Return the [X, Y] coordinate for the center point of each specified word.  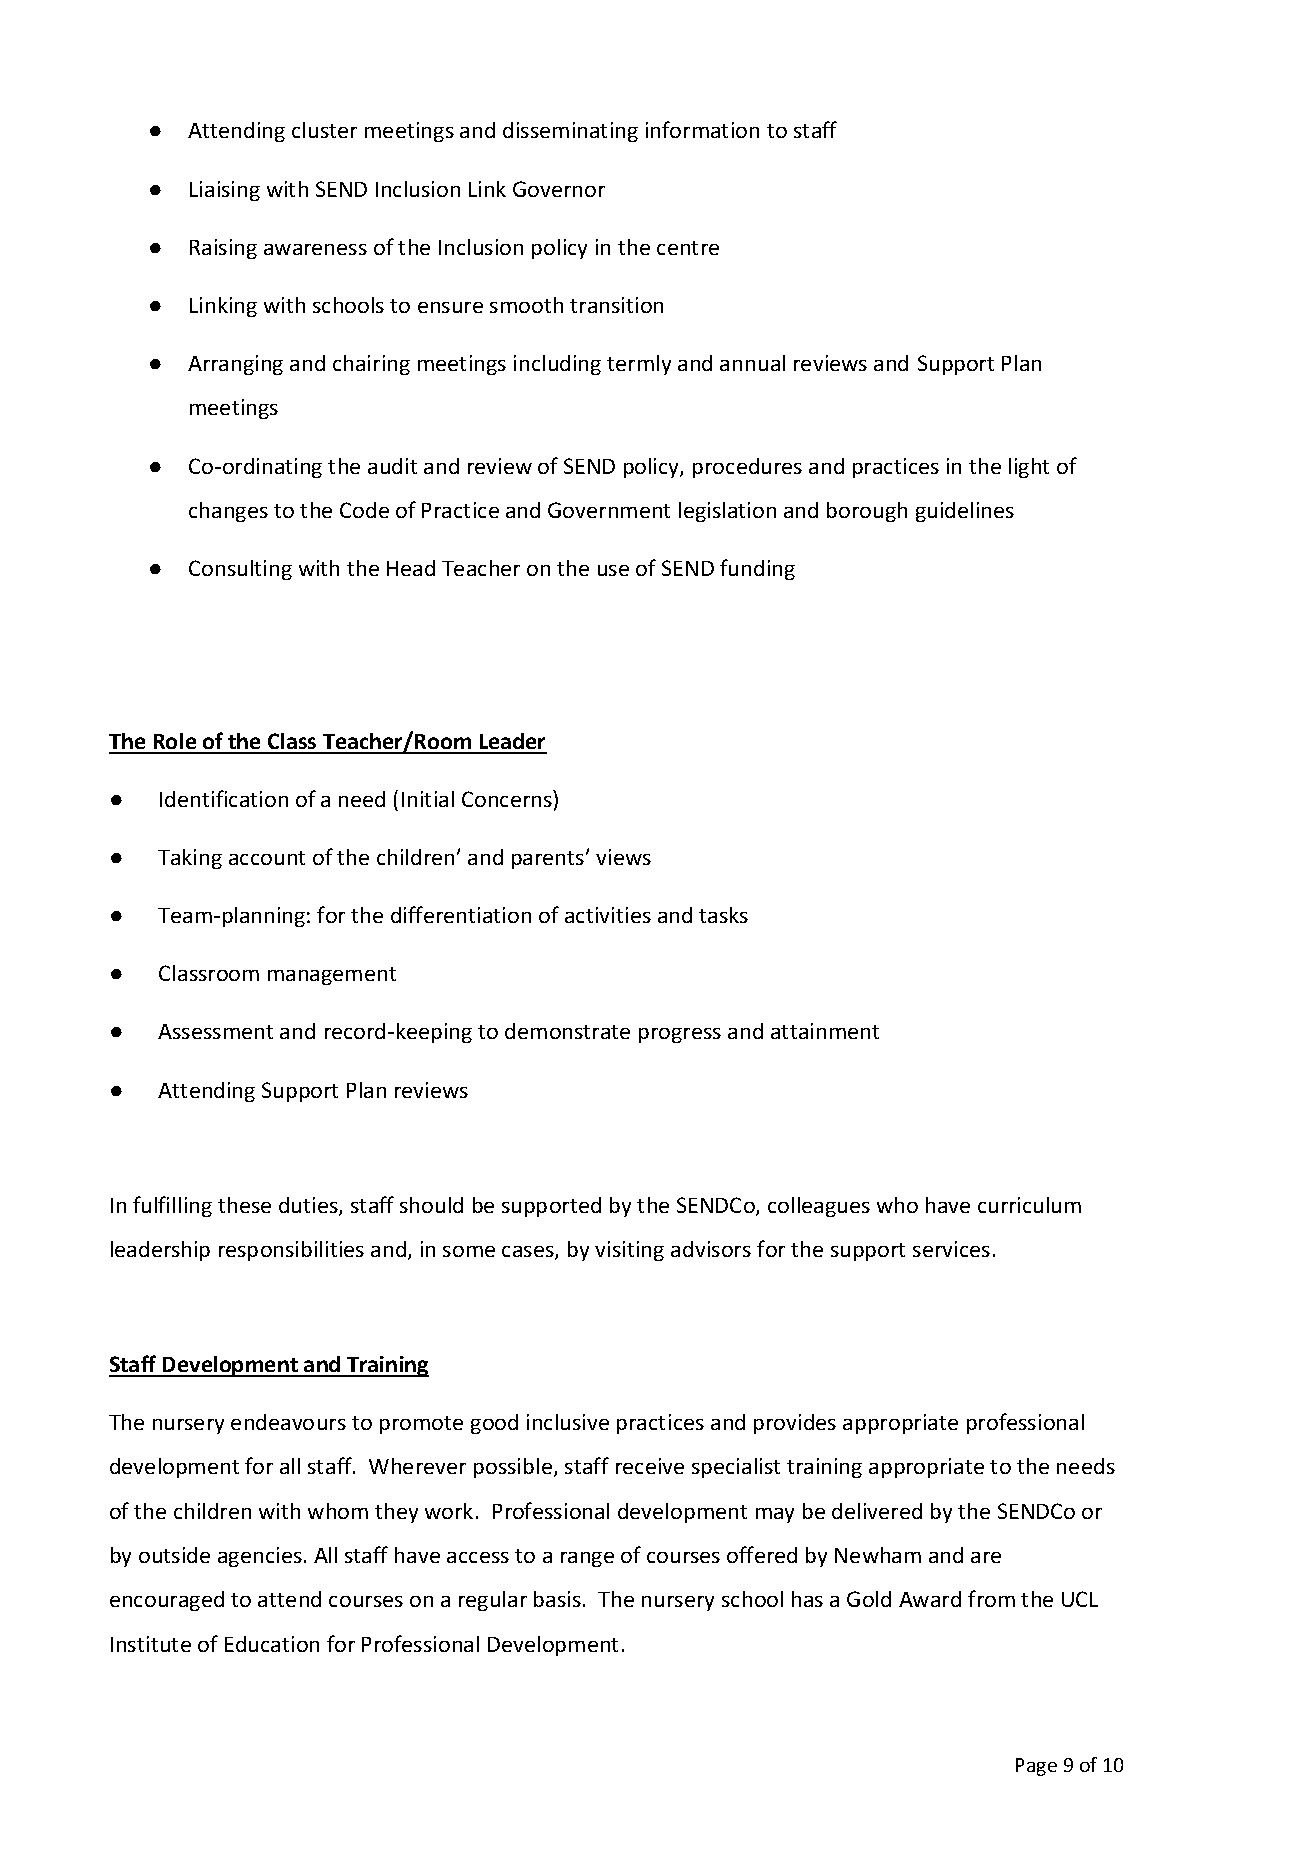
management [332, 976]
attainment [825, 1031]
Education [272, 1644]
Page [1036, 1767]
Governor [559, 189]
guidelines [965, 512]
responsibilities [291, 1251]
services [951, 1249]
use [613, 570]
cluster [324, 130]
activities [608, 915]
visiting [629, 1251]
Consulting [240, 570]
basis [557, 1599]
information [702, 129]
